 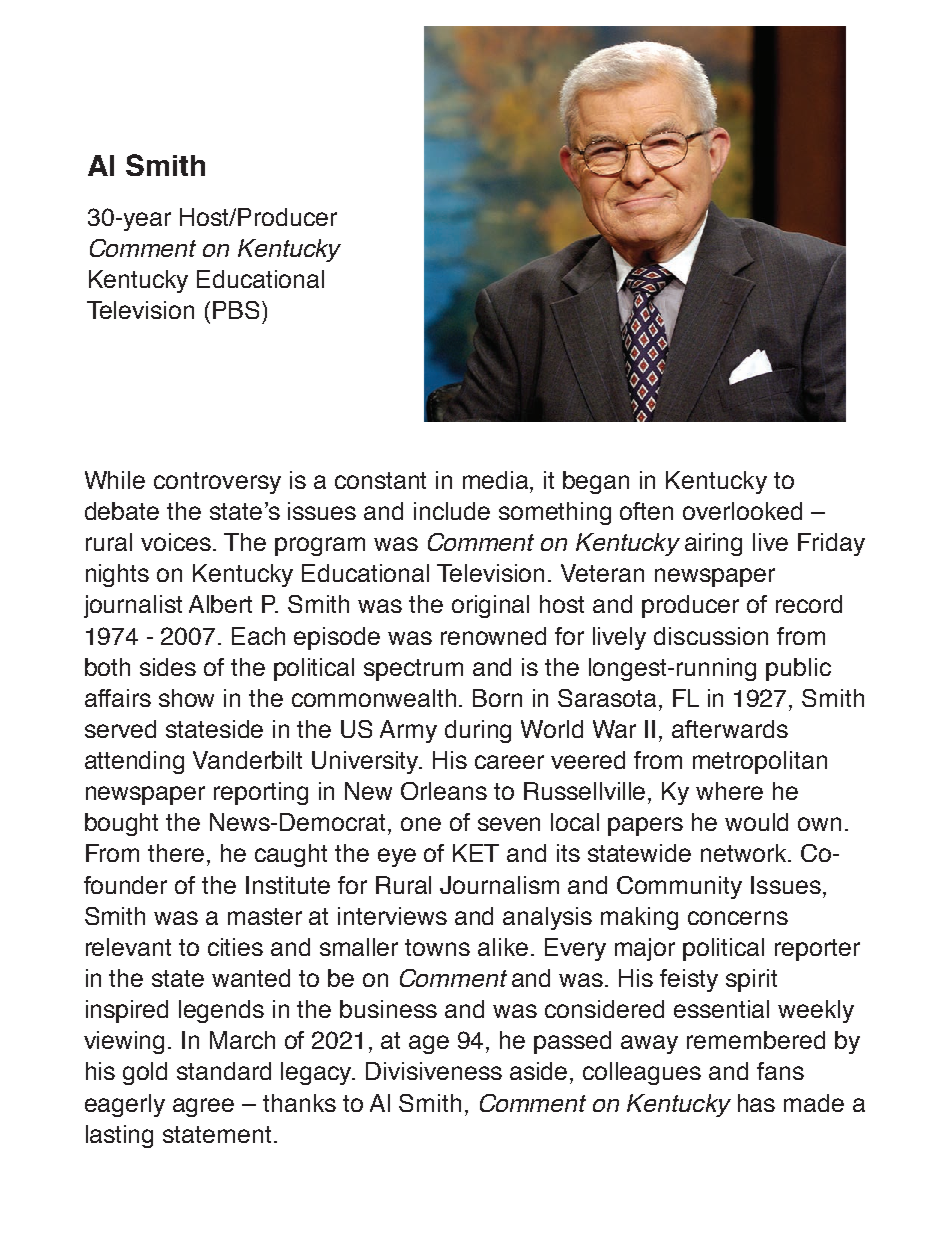 I want to click on began, so click(x=596, y=482).
